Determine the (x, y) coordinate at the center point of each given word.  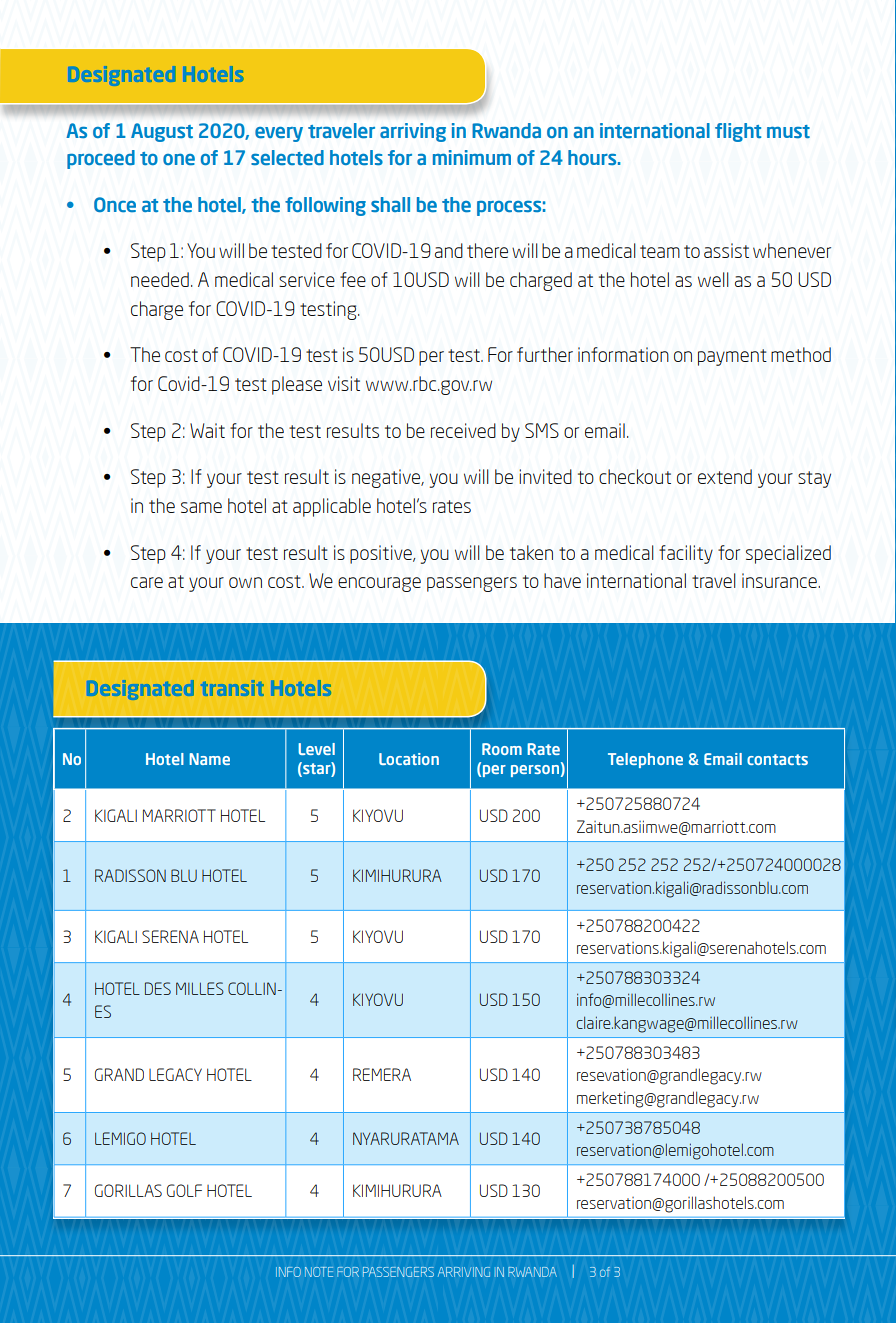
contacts (777, 759)
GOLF (184, 1190)
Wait (207, 430)
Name (209, 759)
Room (502, 749)
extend (725, 476)
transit (234, 688)
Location (409, 759)
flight (738, 132)
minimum (472, 157)
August (162, 132)
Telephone (645, 760)
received (463, 430)
